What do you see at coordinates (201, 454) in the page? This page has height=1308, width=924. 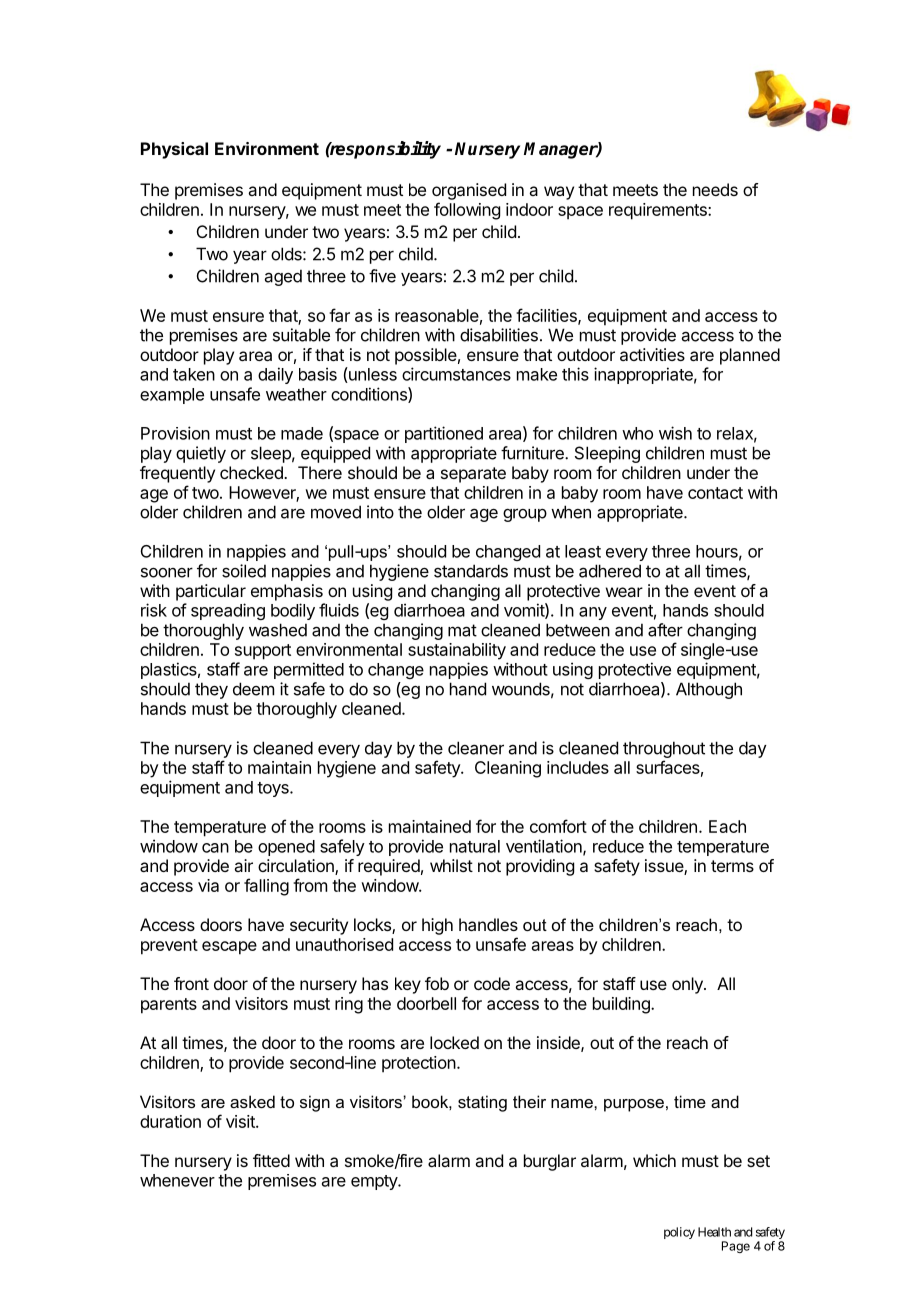 I see `quietly` at bounding box center [201, 454].
